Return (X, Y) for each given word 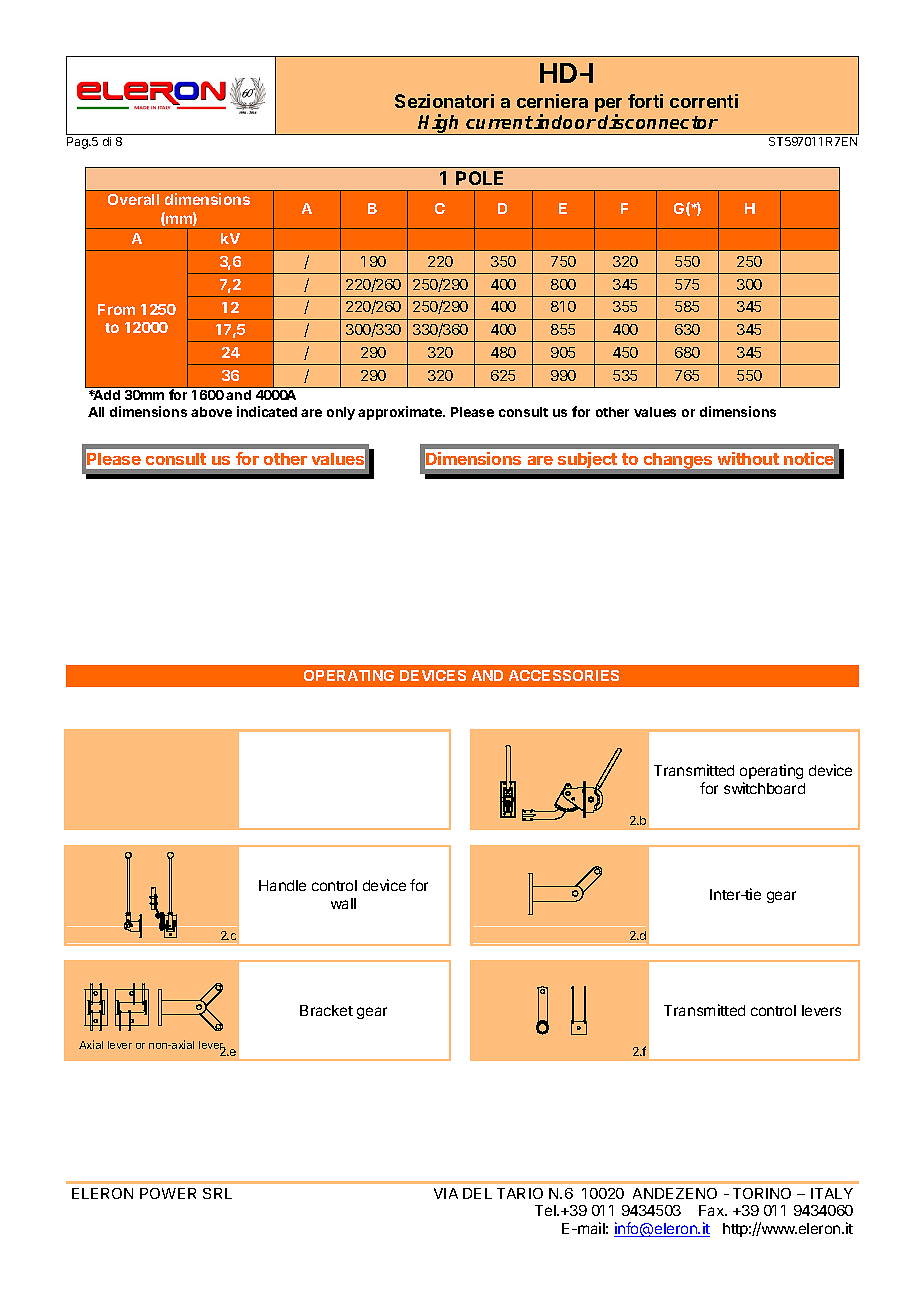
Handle (282, 885)
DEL (477, 1193)
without (748, 458)
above (211, 412)
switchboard (764, 788)
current (499, 122)
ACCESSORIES (564, 675)
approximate (401, 413)
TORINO (762, 1193)
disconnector (658, 121)
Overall (133, 199)
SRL (217, 1193)
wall (343, 903)
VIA (446, 1193)
